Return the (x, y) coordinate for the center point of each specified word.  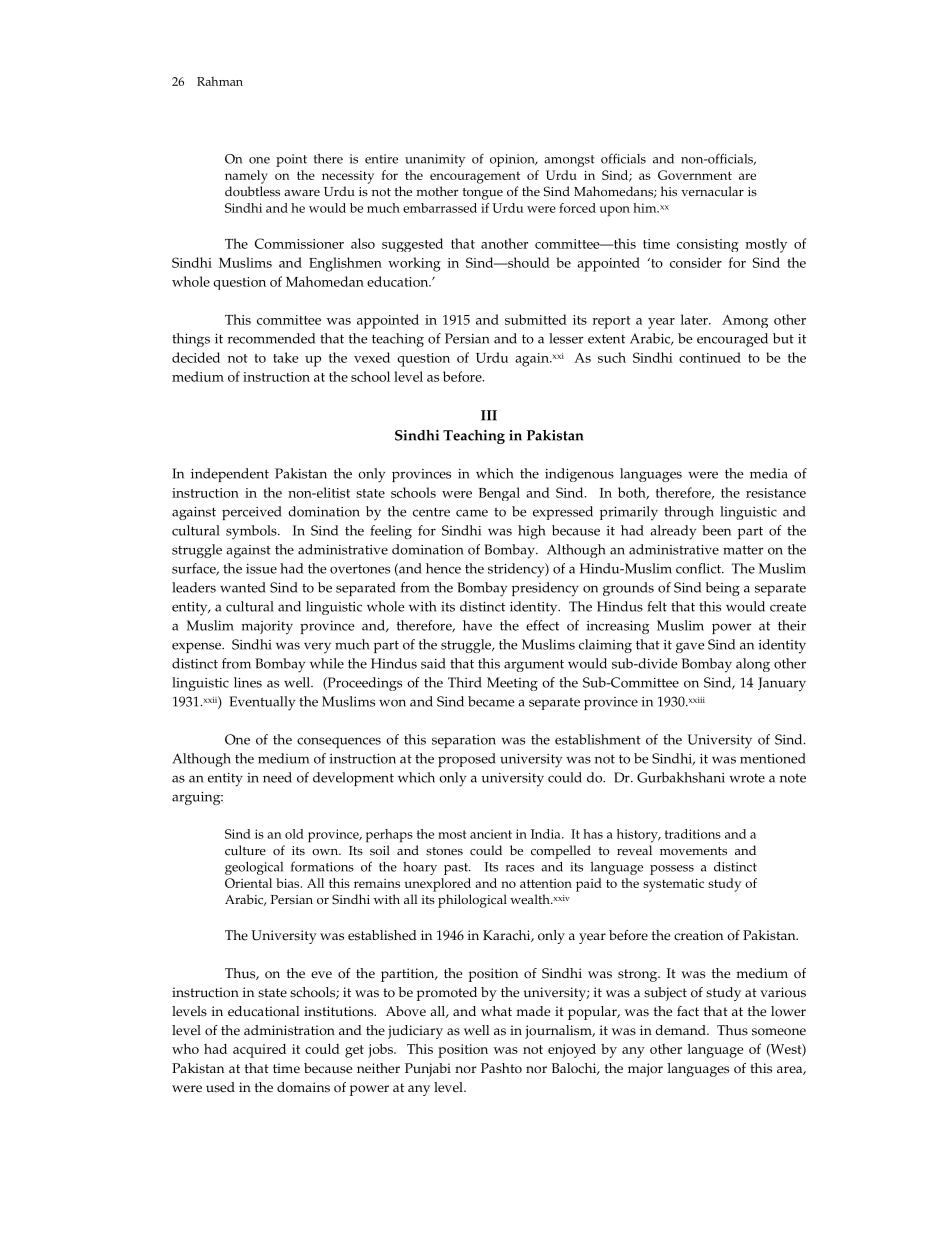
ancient (491, 834)
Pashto (501, 1068)
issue (261, 569)
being (723, 589)
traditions (693, 834)
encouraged (732, 340)
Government (695, 175)
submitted (536, 319)
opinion (513, 160)
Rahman (220, 81)
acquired (259, 1050)
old (294, 834)
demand (681, 1030)
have (477, 625)
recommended (271, 338)
